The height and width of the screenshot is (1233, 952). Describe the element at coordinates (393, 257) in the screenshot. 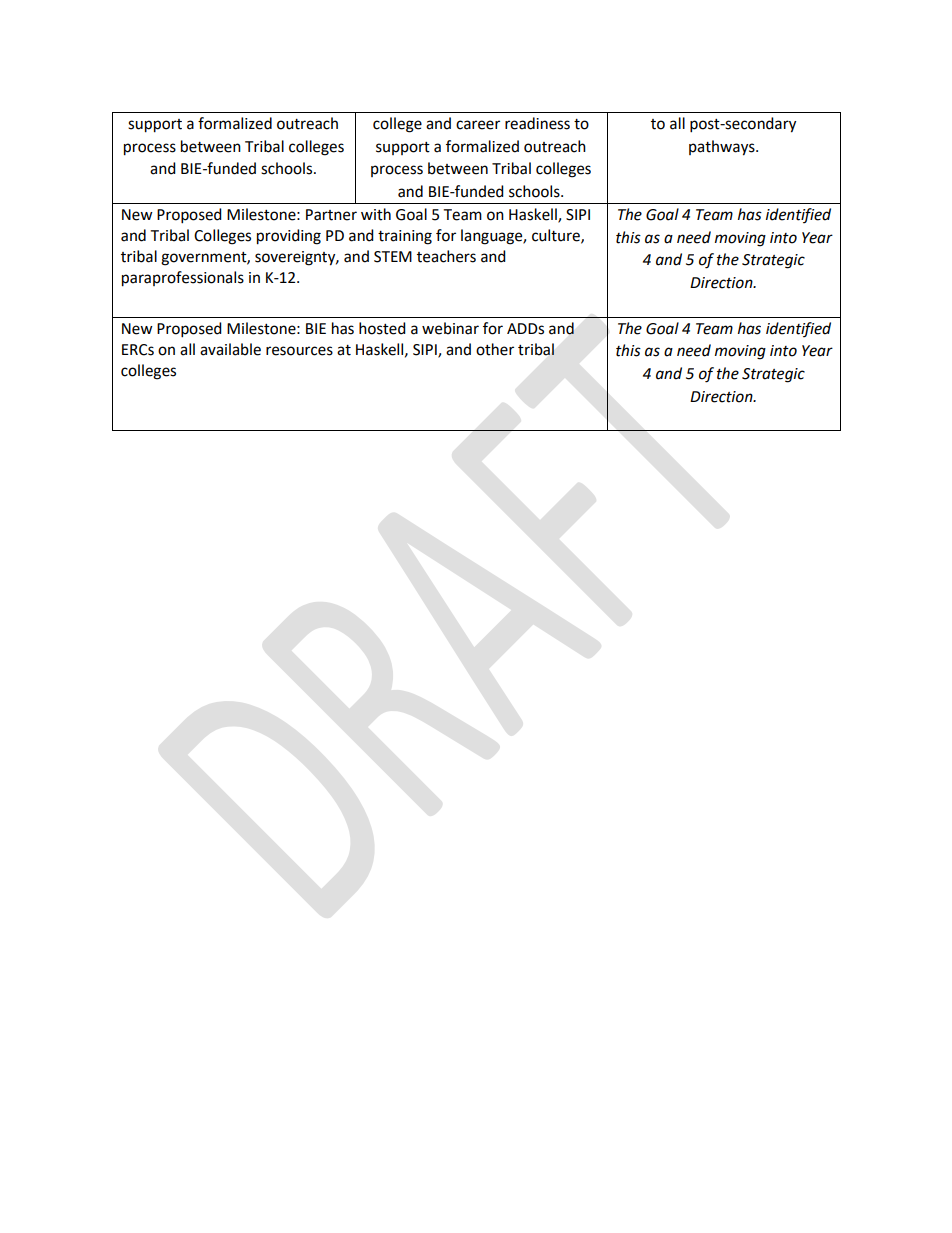

I see `STEM` at that location.
